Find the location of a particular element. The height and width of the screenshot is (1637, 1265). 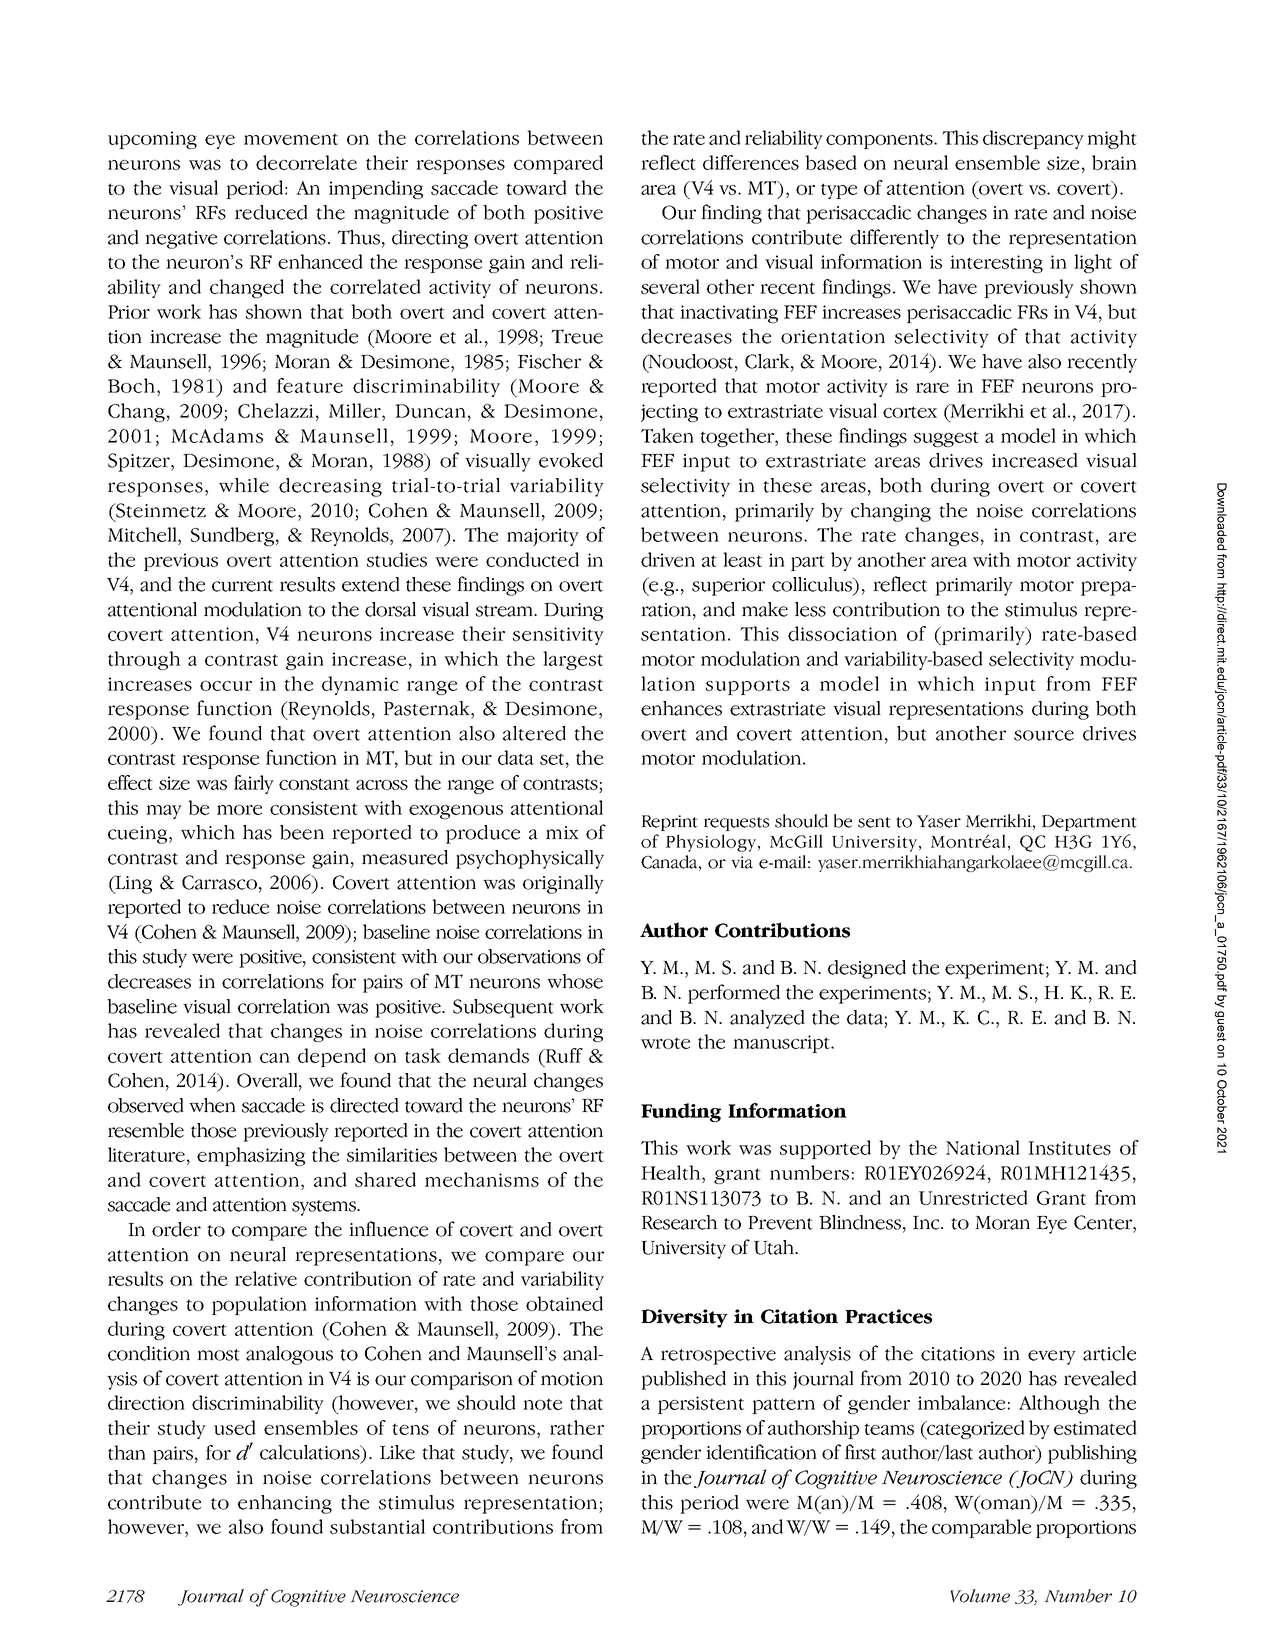

enhancing is located at coordinates (285, 1504).
